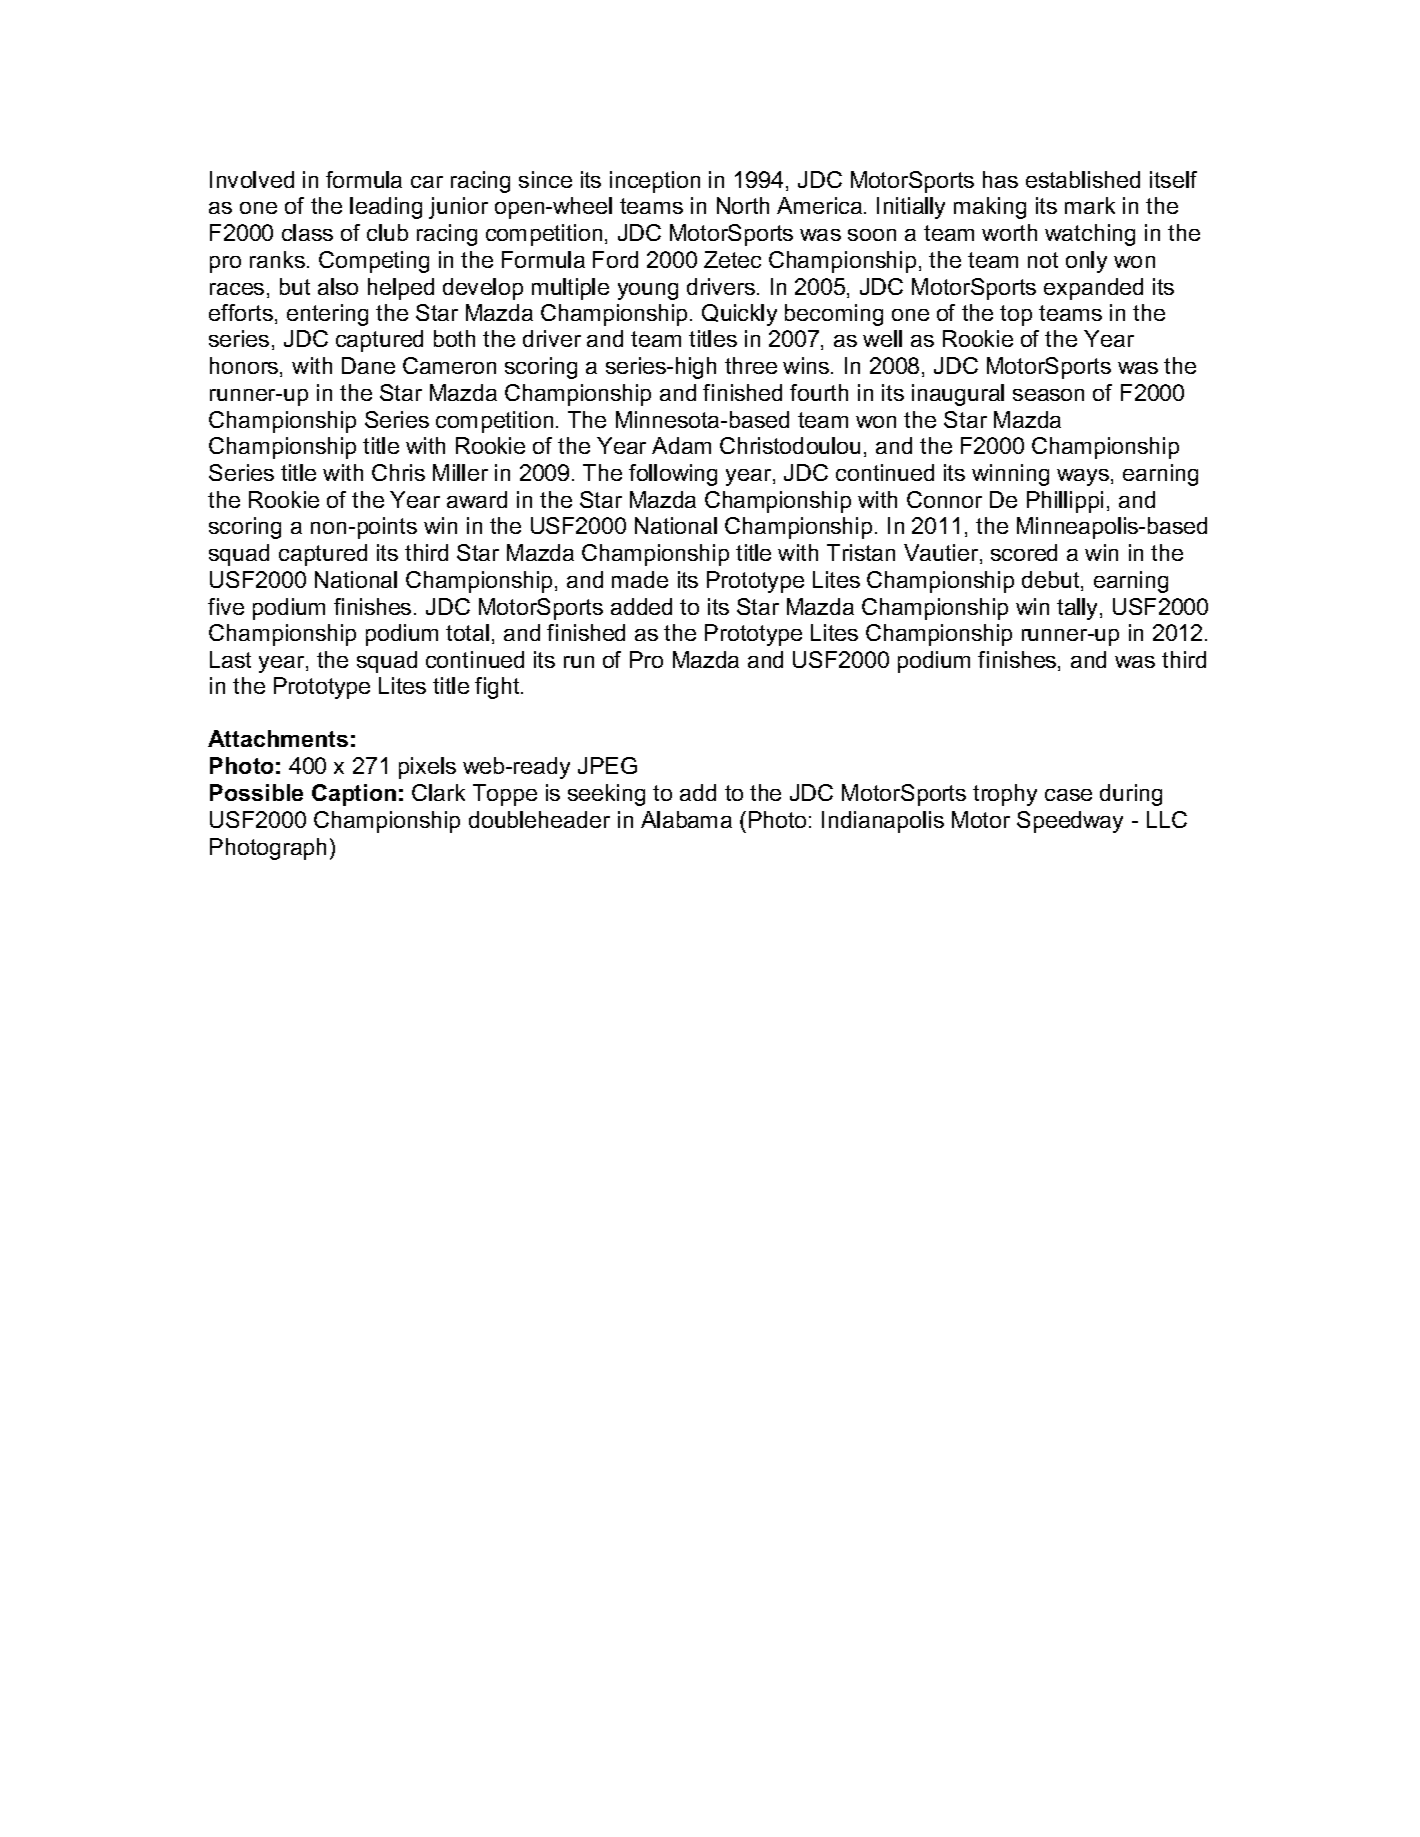  What do you see at coordinates (1090, 205) in the image?
I see `mark` at bounding box center [1090, 205].
